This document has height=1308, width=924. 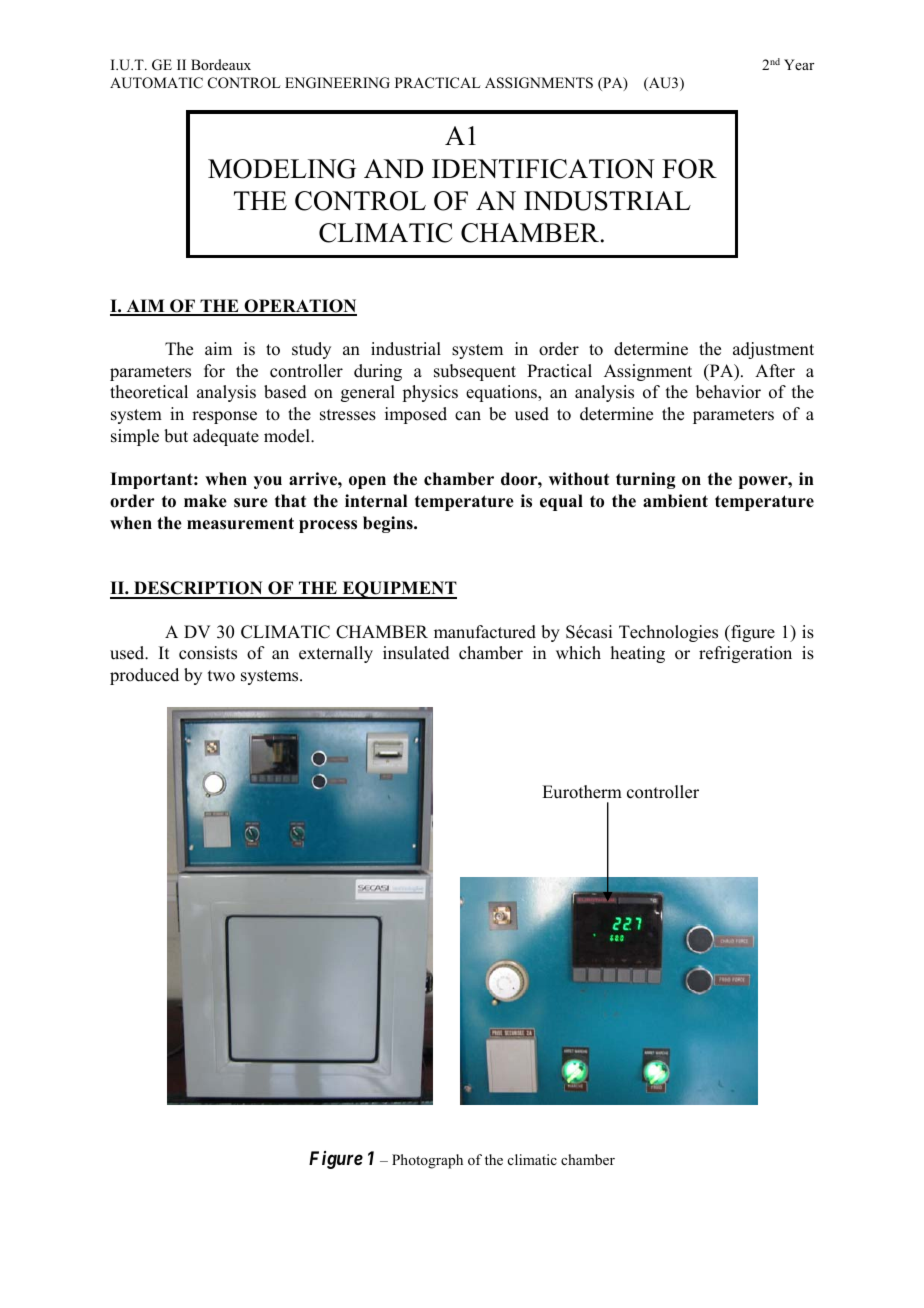 What do you see at coordinates (198, 589) in the document?
I see `DESCRIPTION` at bounding box center [198, 589].
